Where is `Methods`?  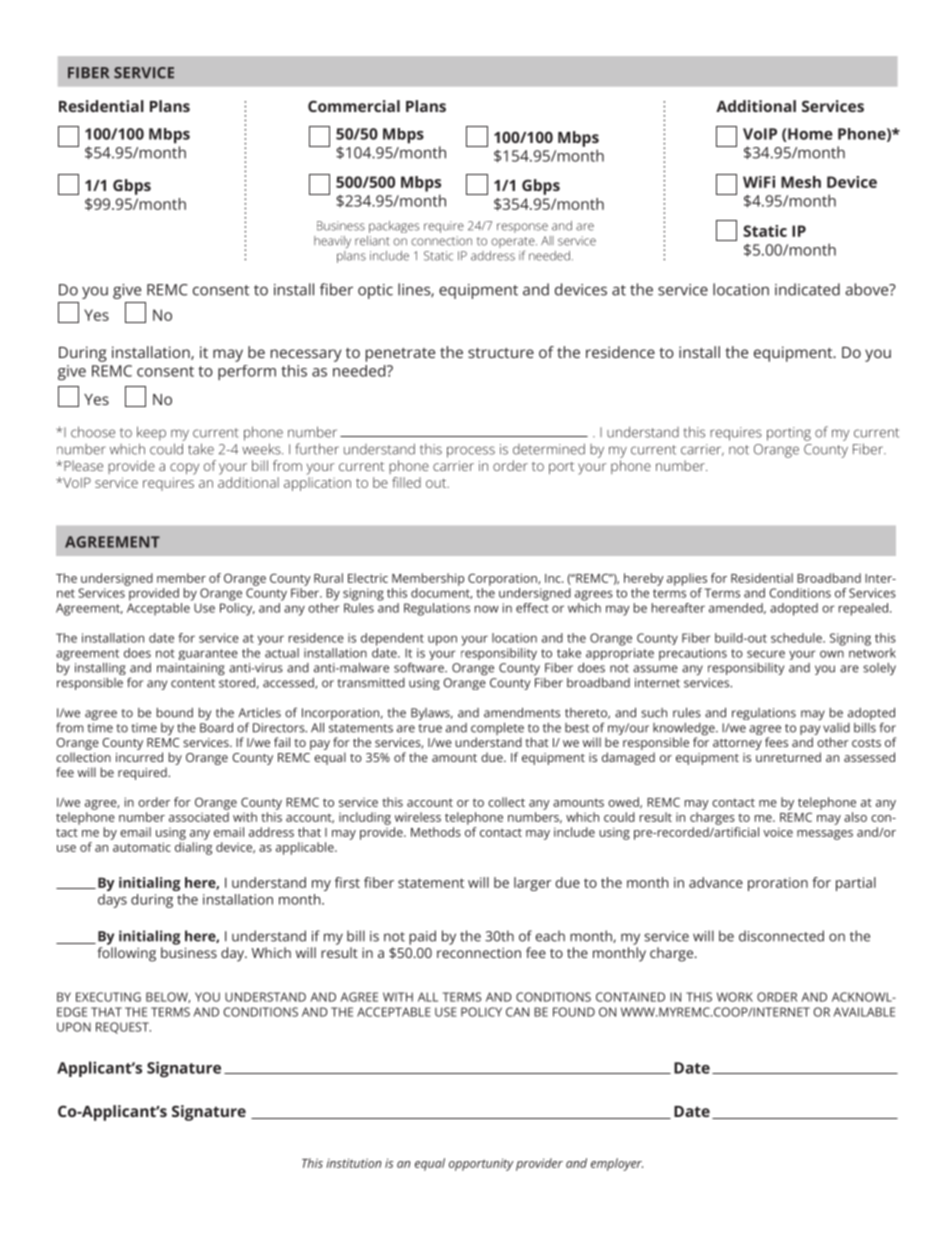 Methods is located at coordinates (436, 832).
